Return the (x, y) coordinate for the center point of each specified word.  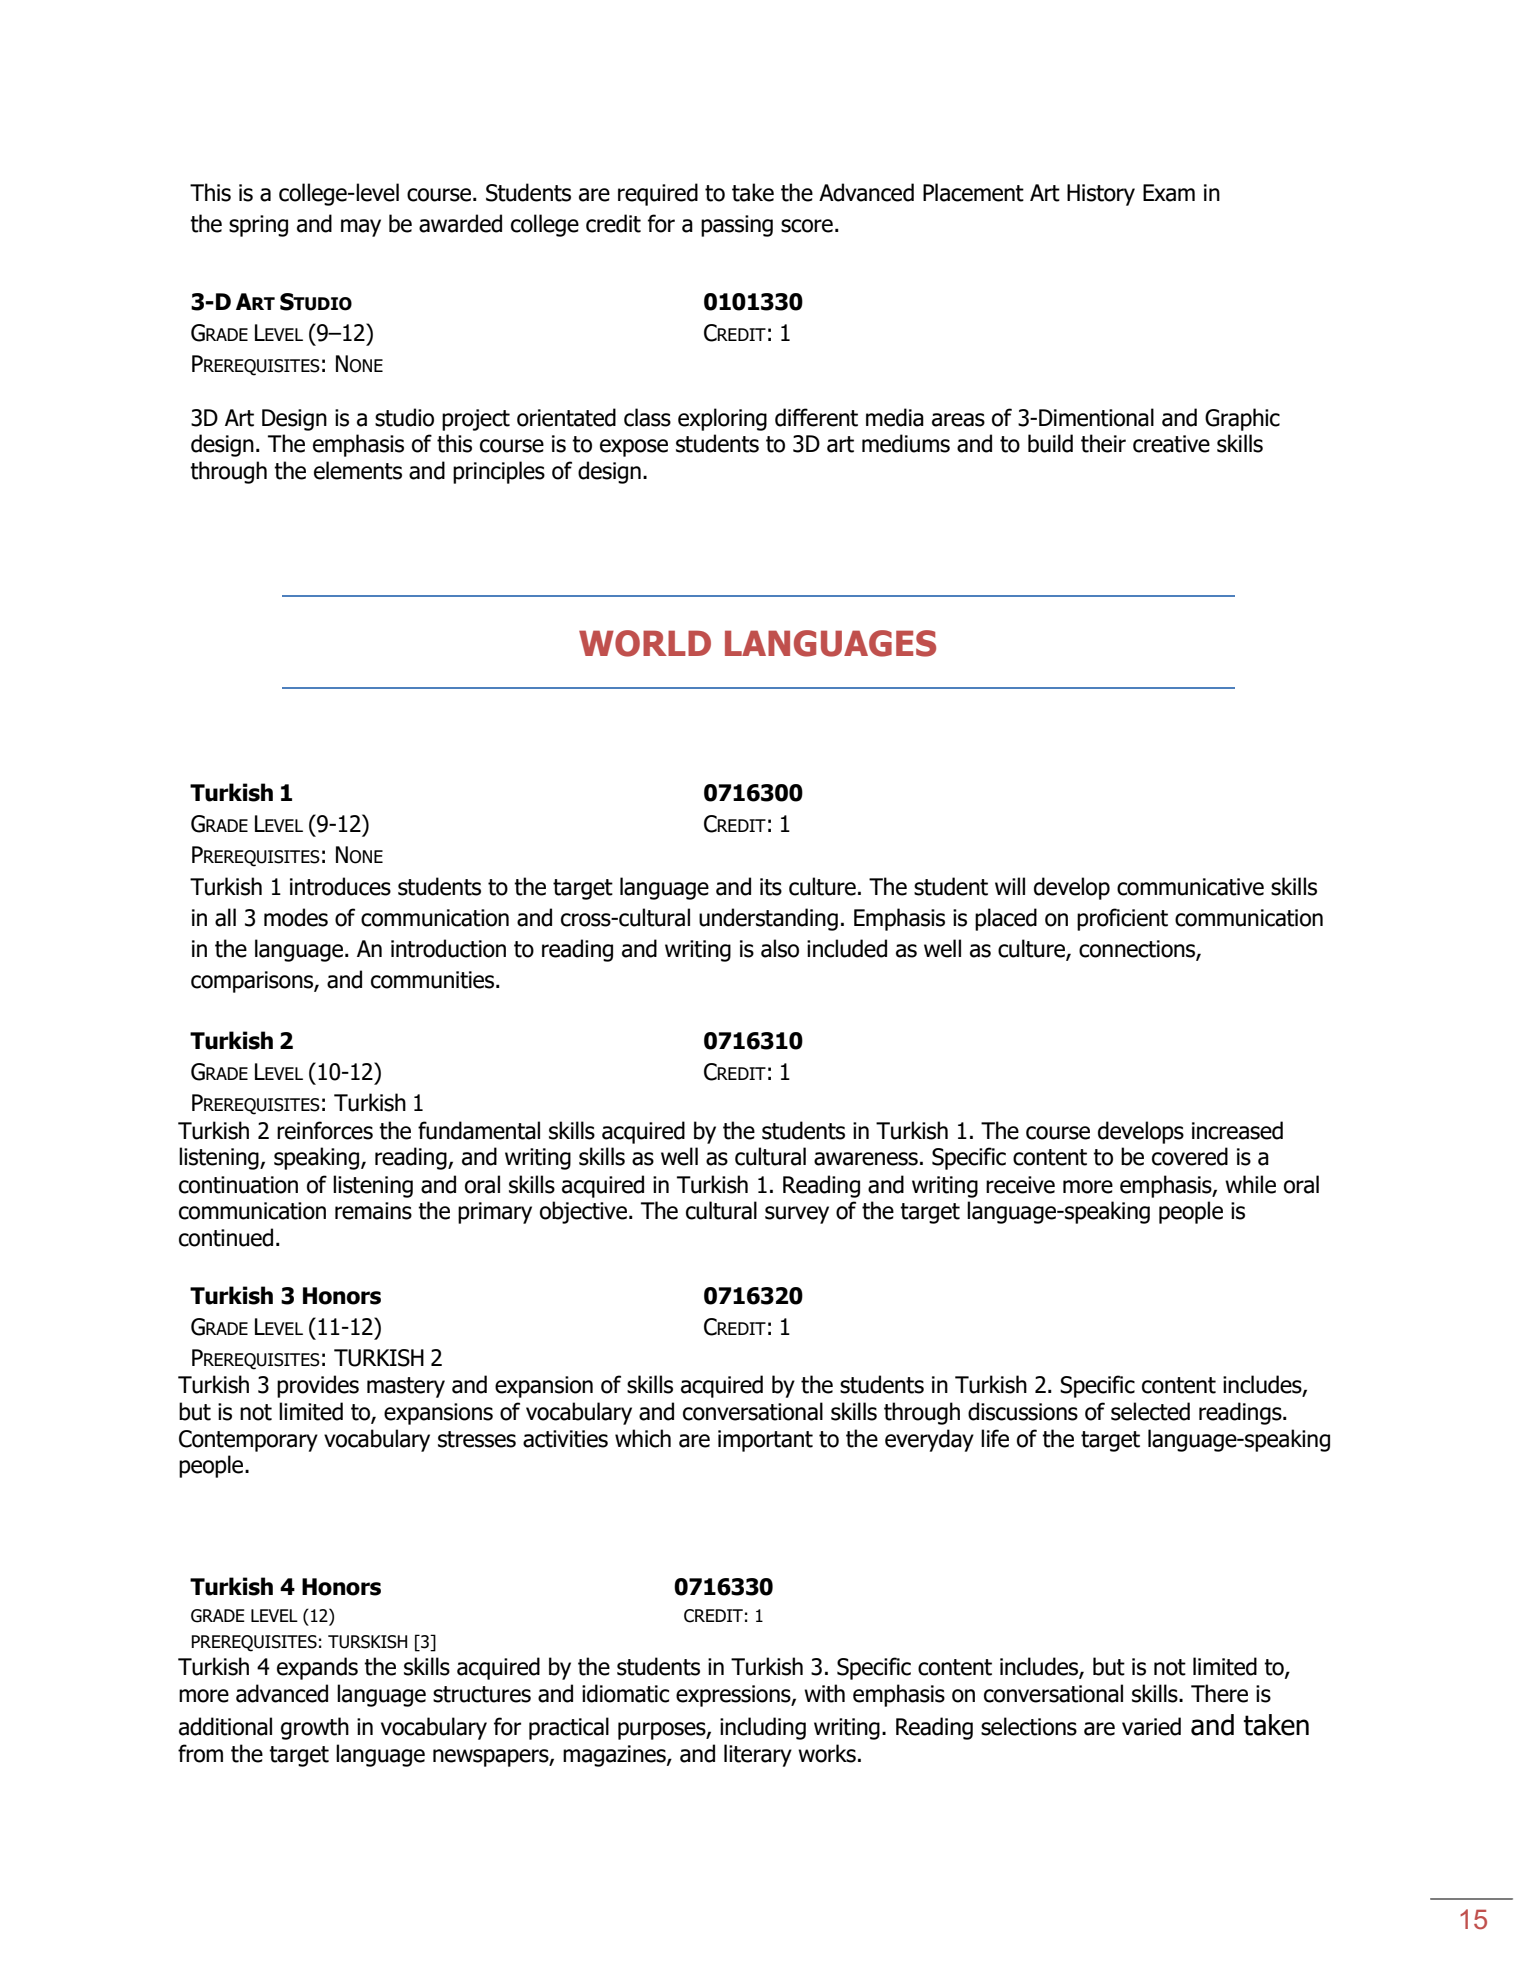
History (1101, 195)
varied (1151, 1726)
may (361, 228)
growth (315, 1728)
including (763, 1728)
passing (737, 226)
